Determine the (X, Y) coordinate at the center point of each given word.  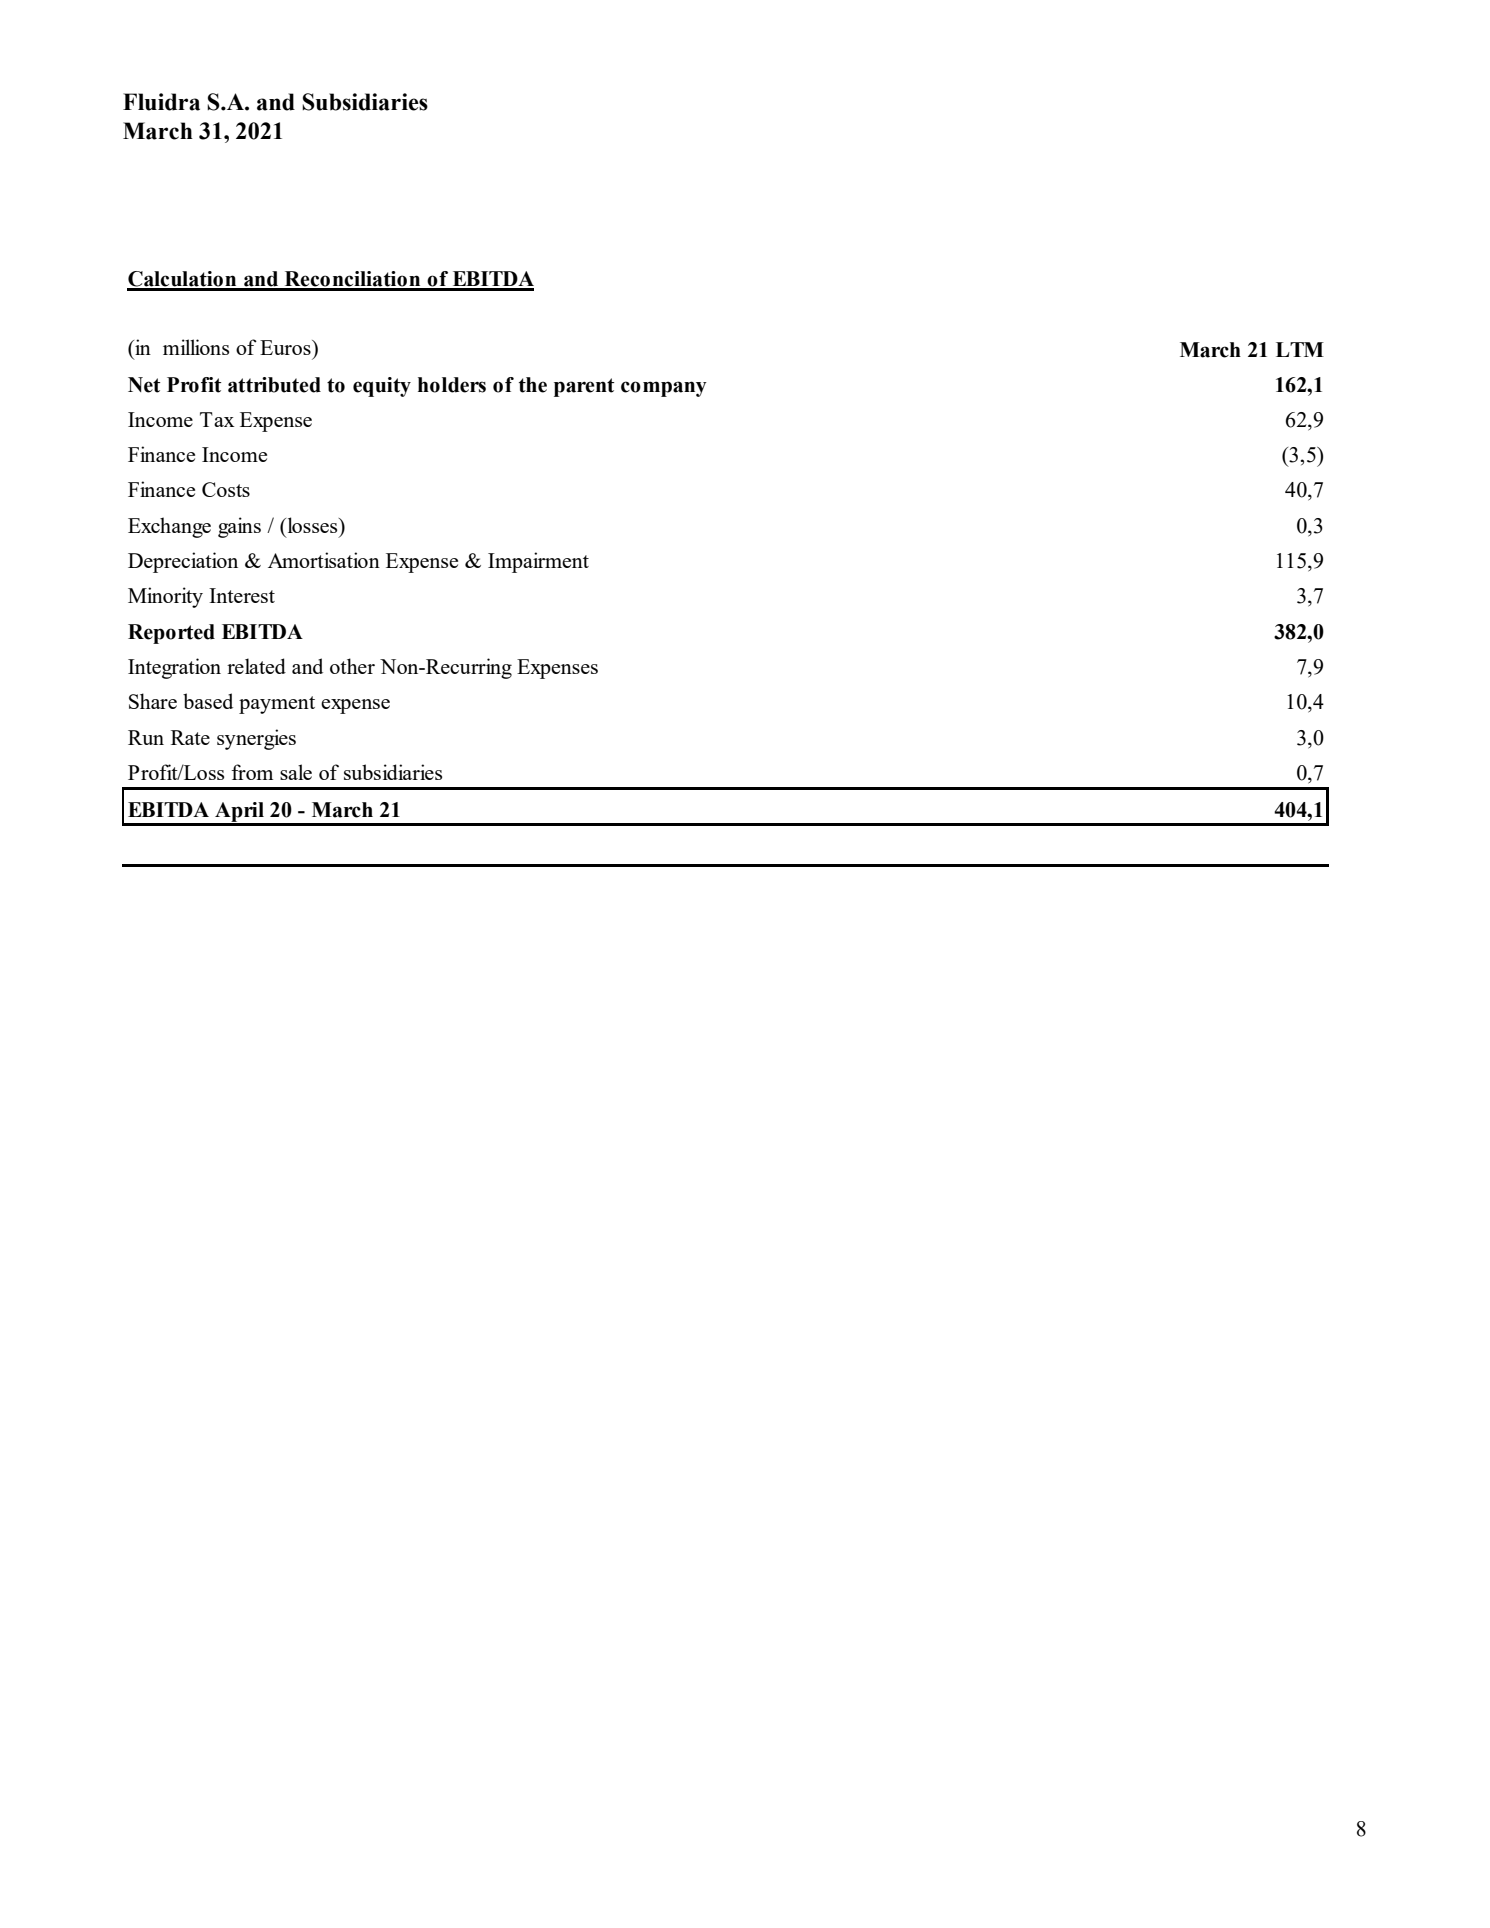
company (664, 389)
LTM (1300, 349)
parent (584, 387)
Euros (286, 347)
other (352, 666)
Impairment (538, 562)
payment (277, 705)
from (252, 772)
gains (239, 527)
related (256, 666)
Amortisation (324, 560)
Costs (226, 489)
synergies (256, 739)
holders (452, 385)
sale (296, 772)
